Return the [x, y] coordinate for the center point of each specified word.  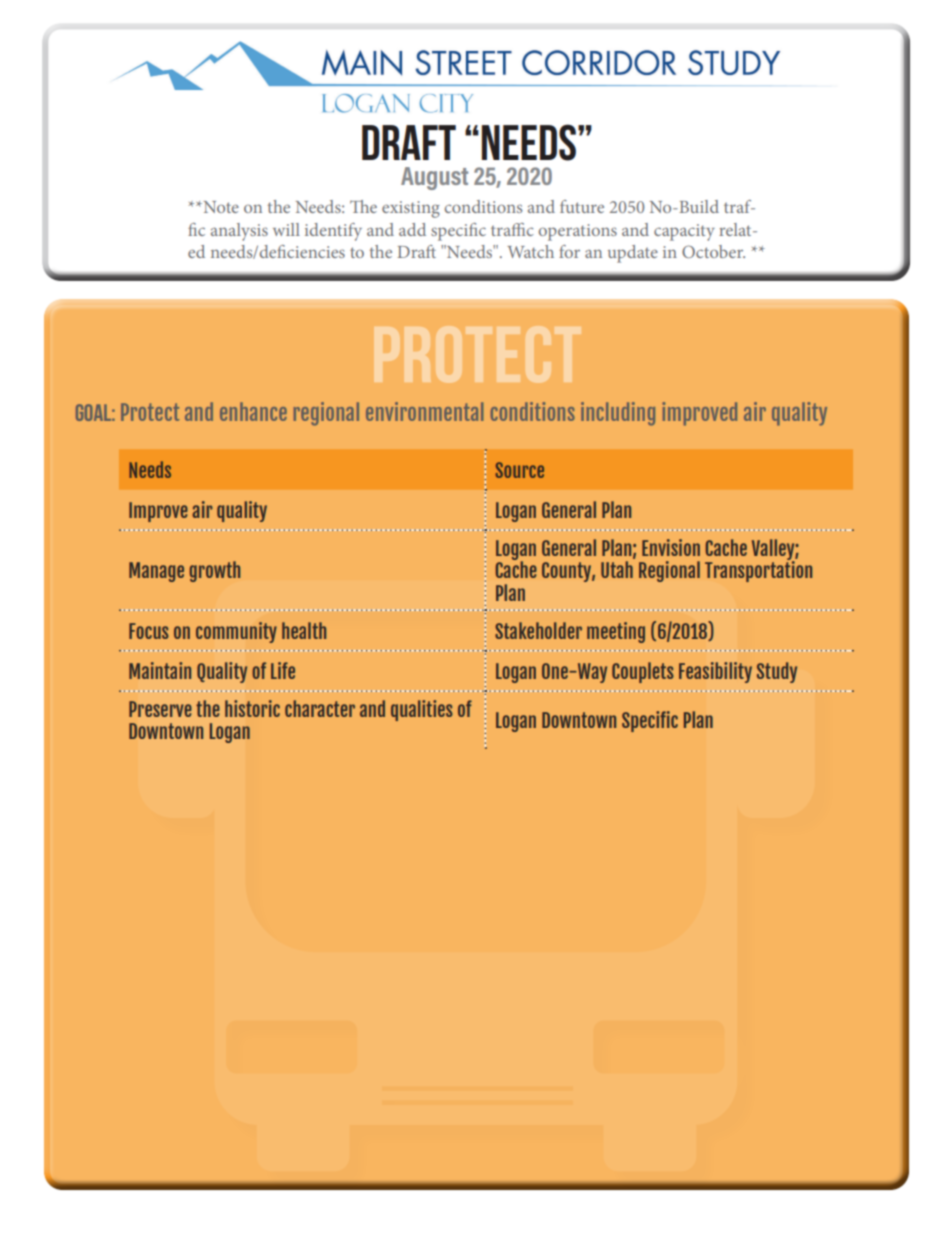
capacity [684, 232]
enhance [253, 411]
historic [252, 708]
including [618, 414]
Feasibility [715, 672]
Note [220, 207]
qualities [422, 710]
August [434, 178]
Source [520, 470]
